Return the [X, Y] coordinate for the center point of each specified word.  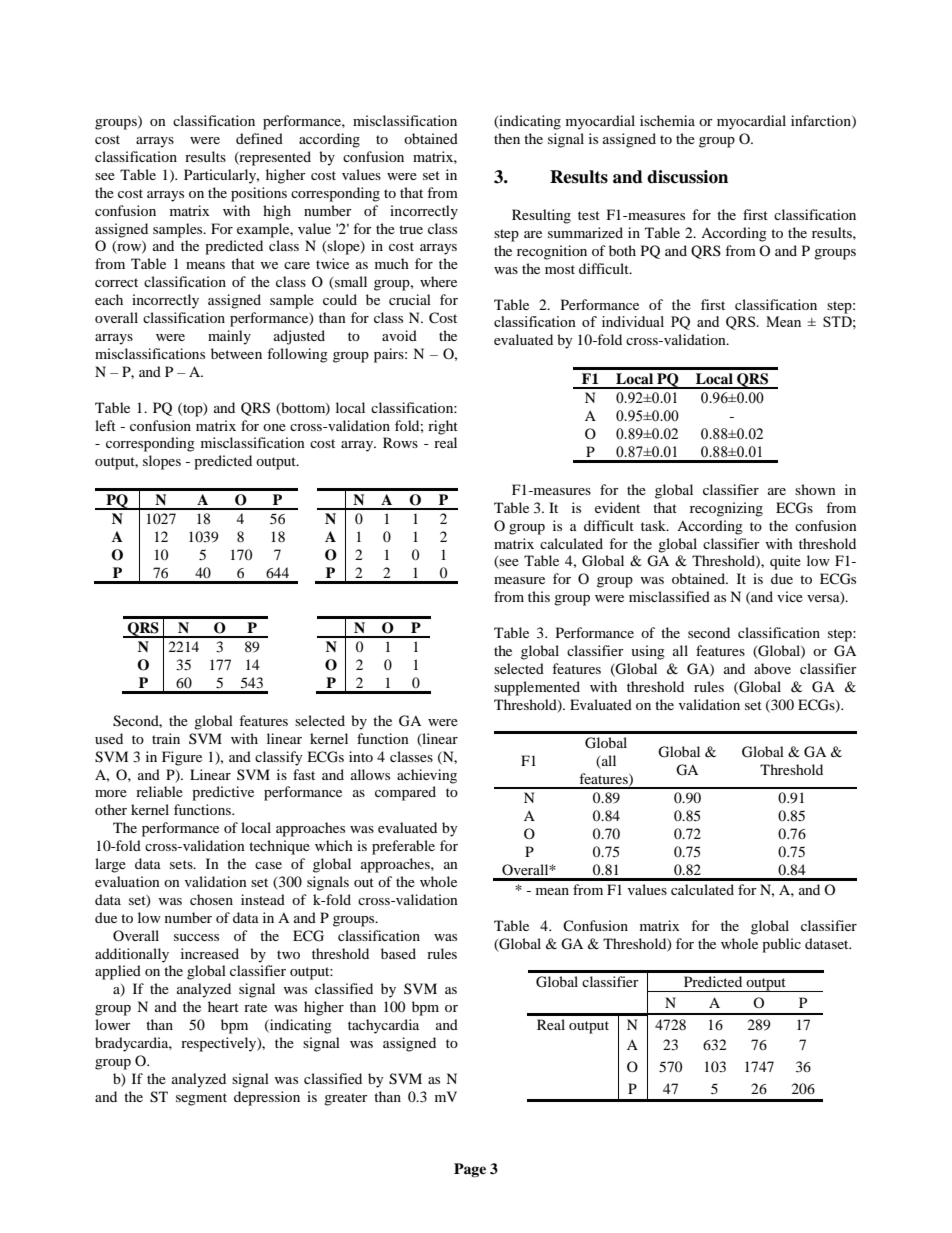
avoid [399, 335]
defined [259, 138]
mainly [229, 337]
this [539, 596]
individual [633, 321]
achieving [427, 776]
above [772, 668]
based [398, 953]
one [274, 427]
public [781, 945]
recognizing [726, 509]
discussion [687, 177]
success [196, 937]
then [507, 138]
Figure [182, 758]
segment [201, 1099]
